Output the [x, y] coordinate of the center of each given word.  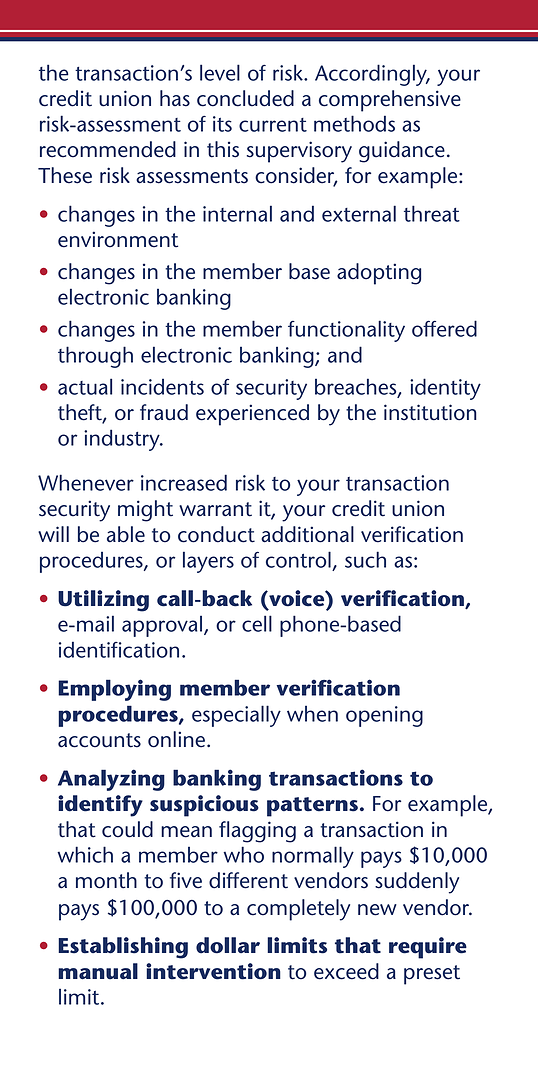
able [126, 534]
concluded [245, 98]
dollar [228, 945]
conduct [216, 534]
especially [236, 716]
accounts [99, 740]
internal [237, 213]
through [95, 357]
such [365, 559]
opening [384, 716]
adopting [379, 274]
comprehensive [390, 101]
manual [98, 971]
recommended [108, 149]
